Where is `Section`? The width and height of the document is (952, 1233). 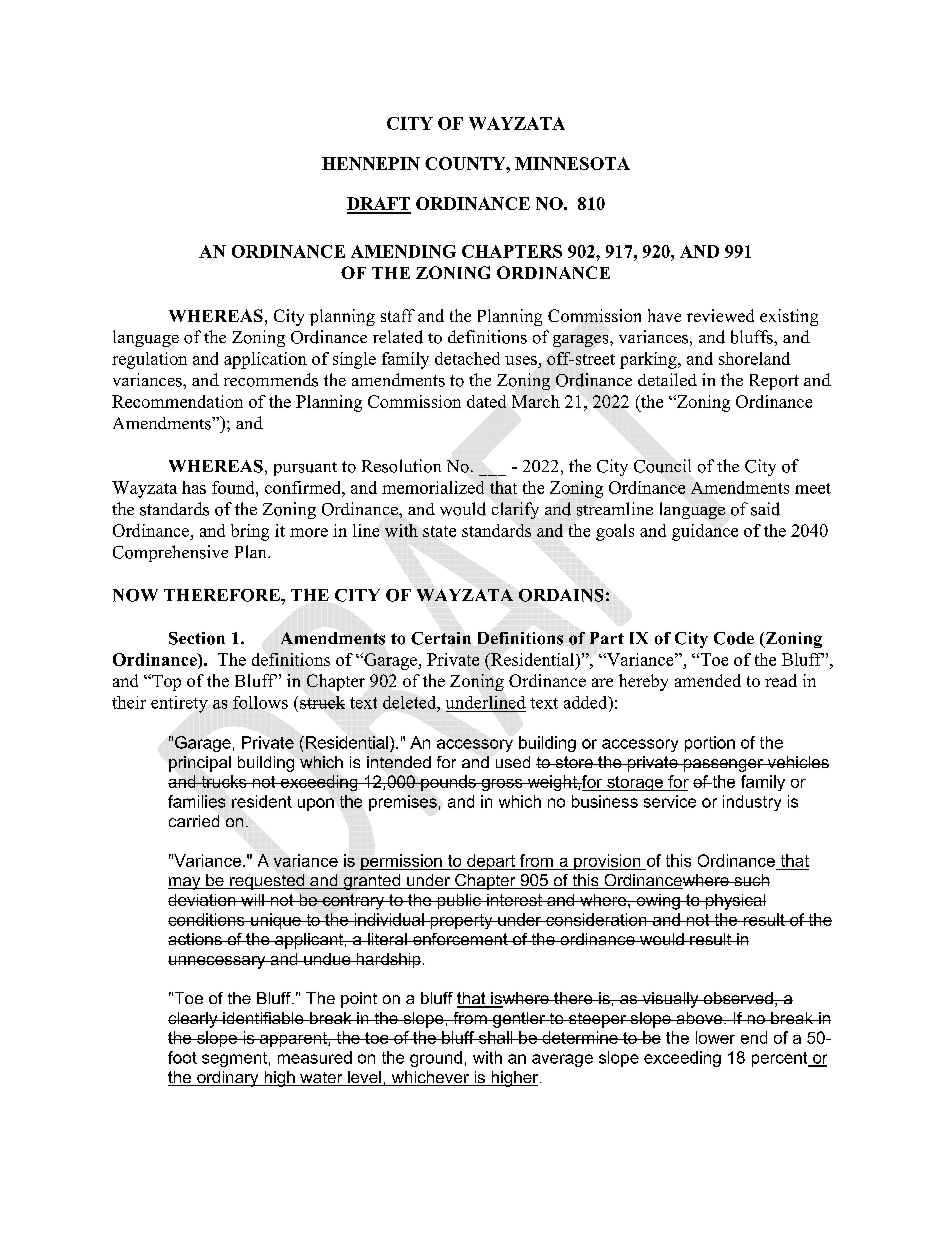
Section is located at coordinates (197, 638).
